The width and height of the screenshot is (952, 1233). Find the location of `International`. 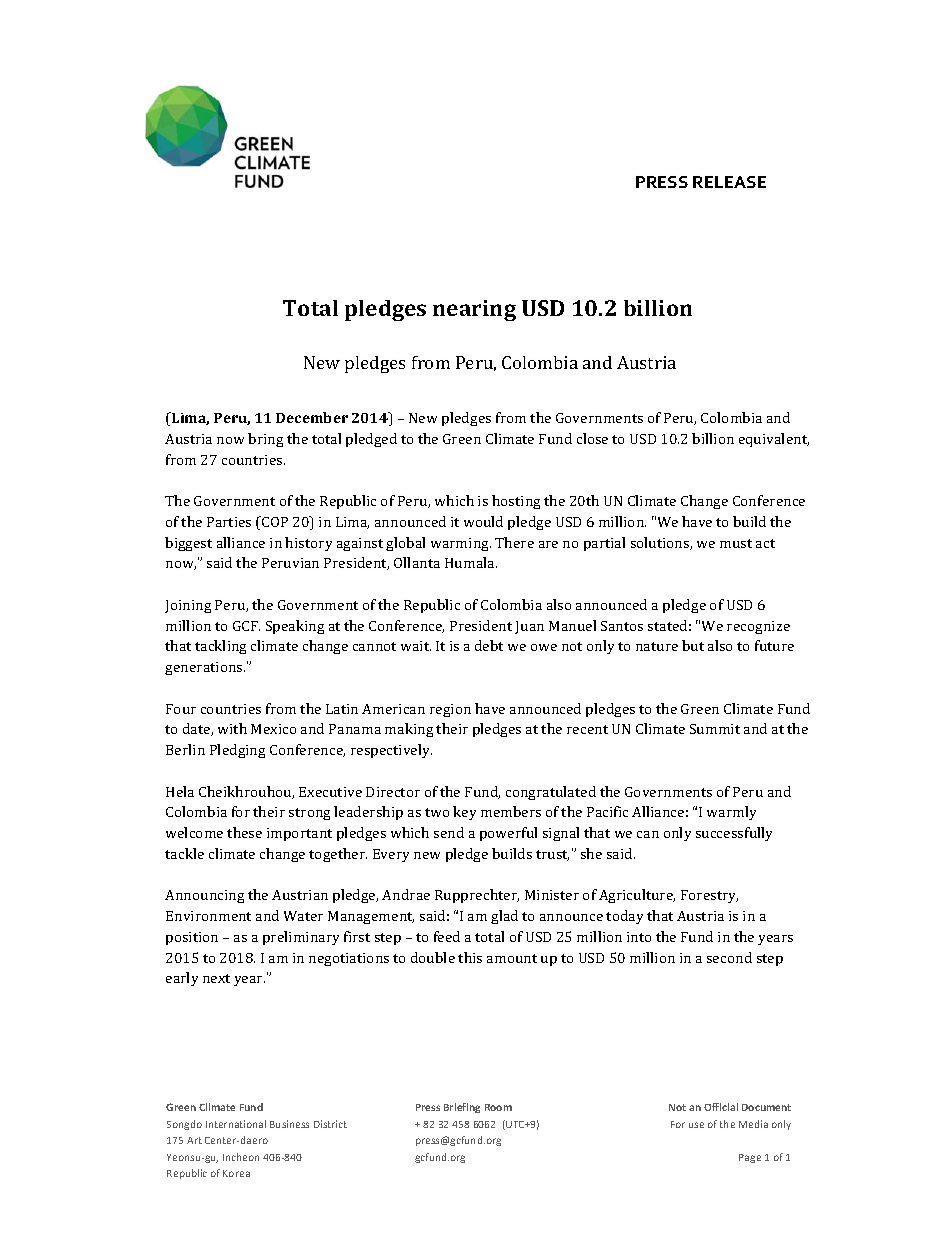

International is located at coordinates (236, 1124).
